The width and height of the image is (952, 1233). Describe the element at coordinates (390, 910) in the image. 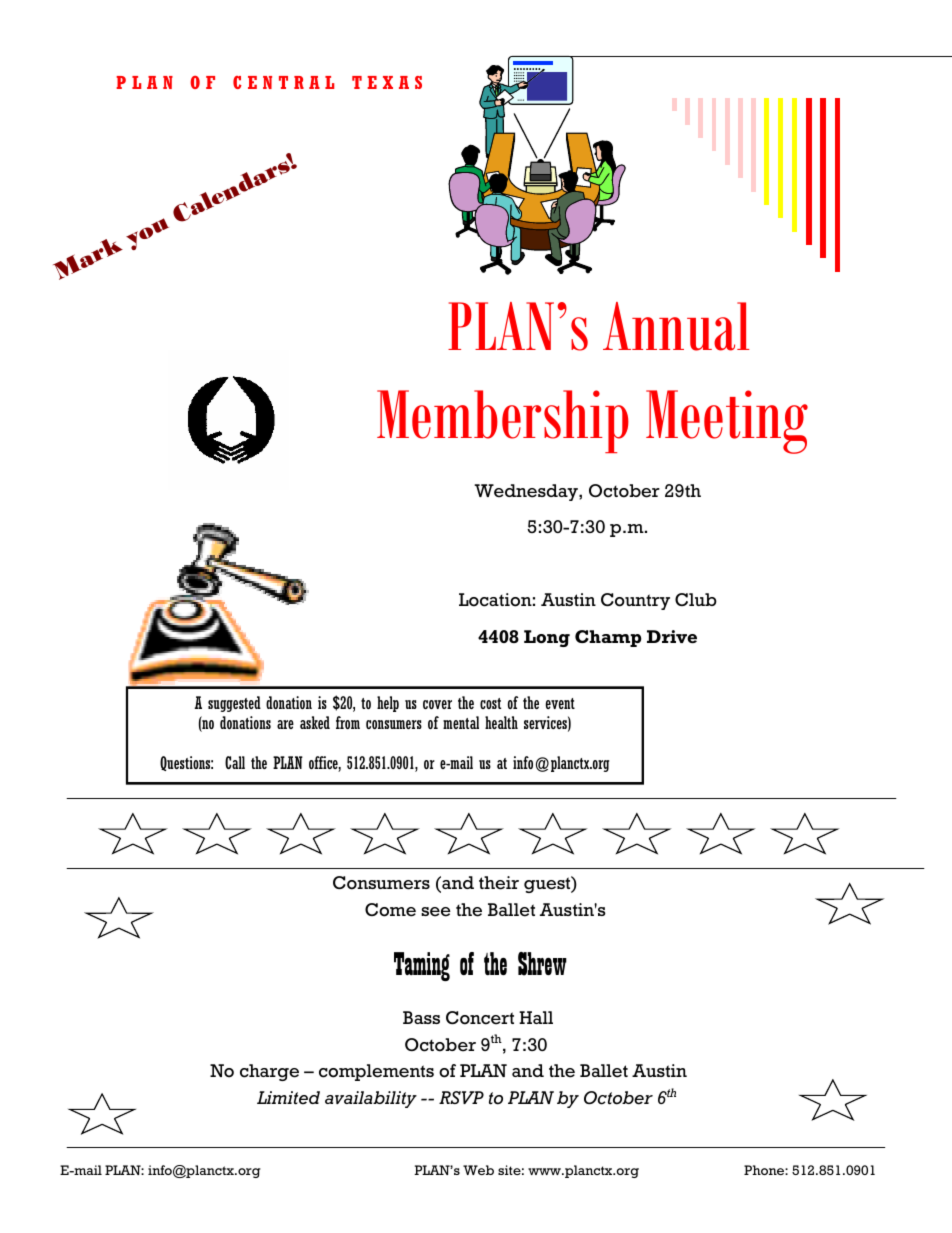

I see `Come` at that location.
